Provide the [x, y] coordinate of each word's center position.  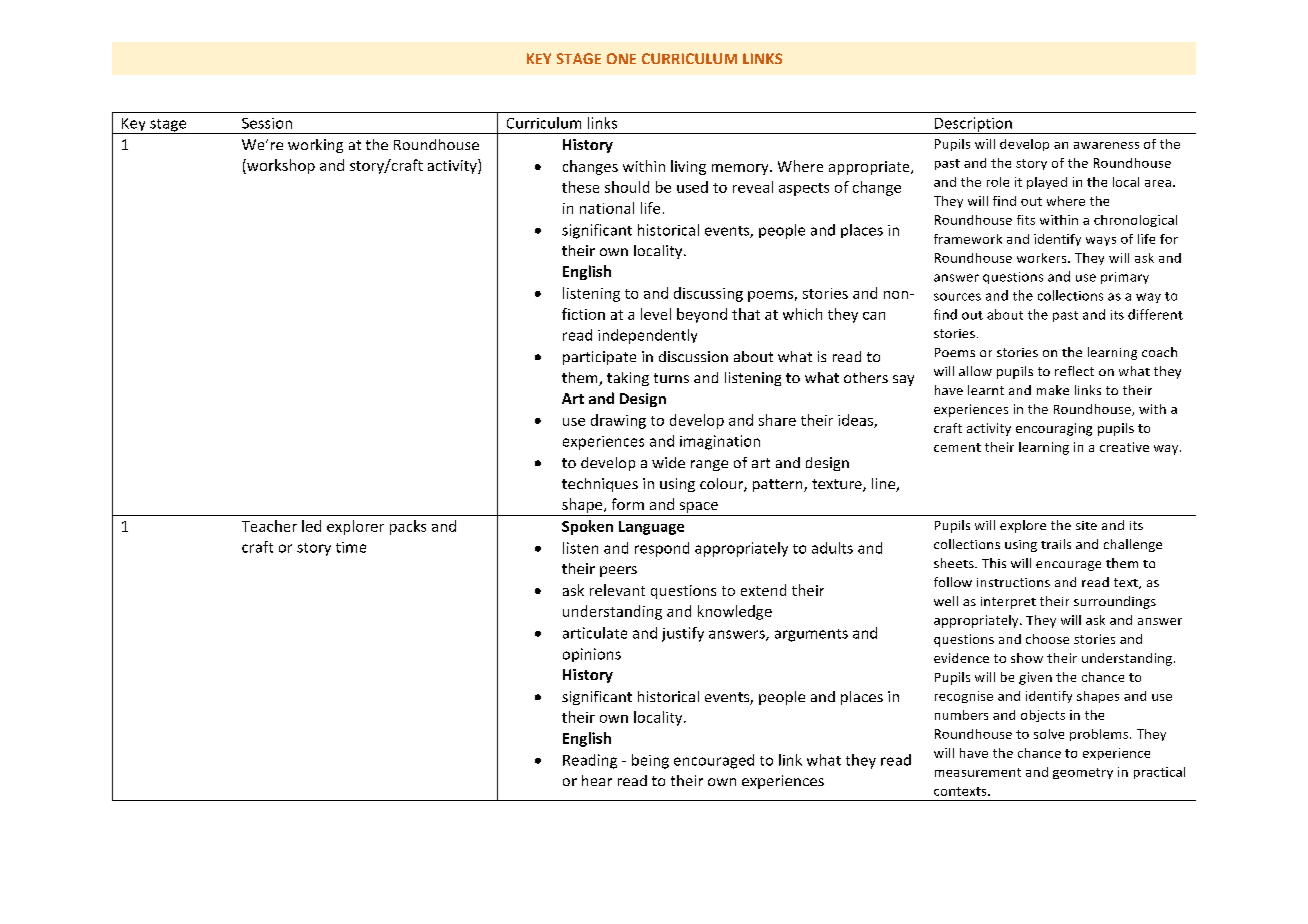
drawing [618, 421]
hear [597, 780]
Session [267, 123]
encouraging [1054, 429]
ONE [621, 58]
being [650, 761]
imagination [720, 442]
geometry [1083, 773]
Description [973, 125]
